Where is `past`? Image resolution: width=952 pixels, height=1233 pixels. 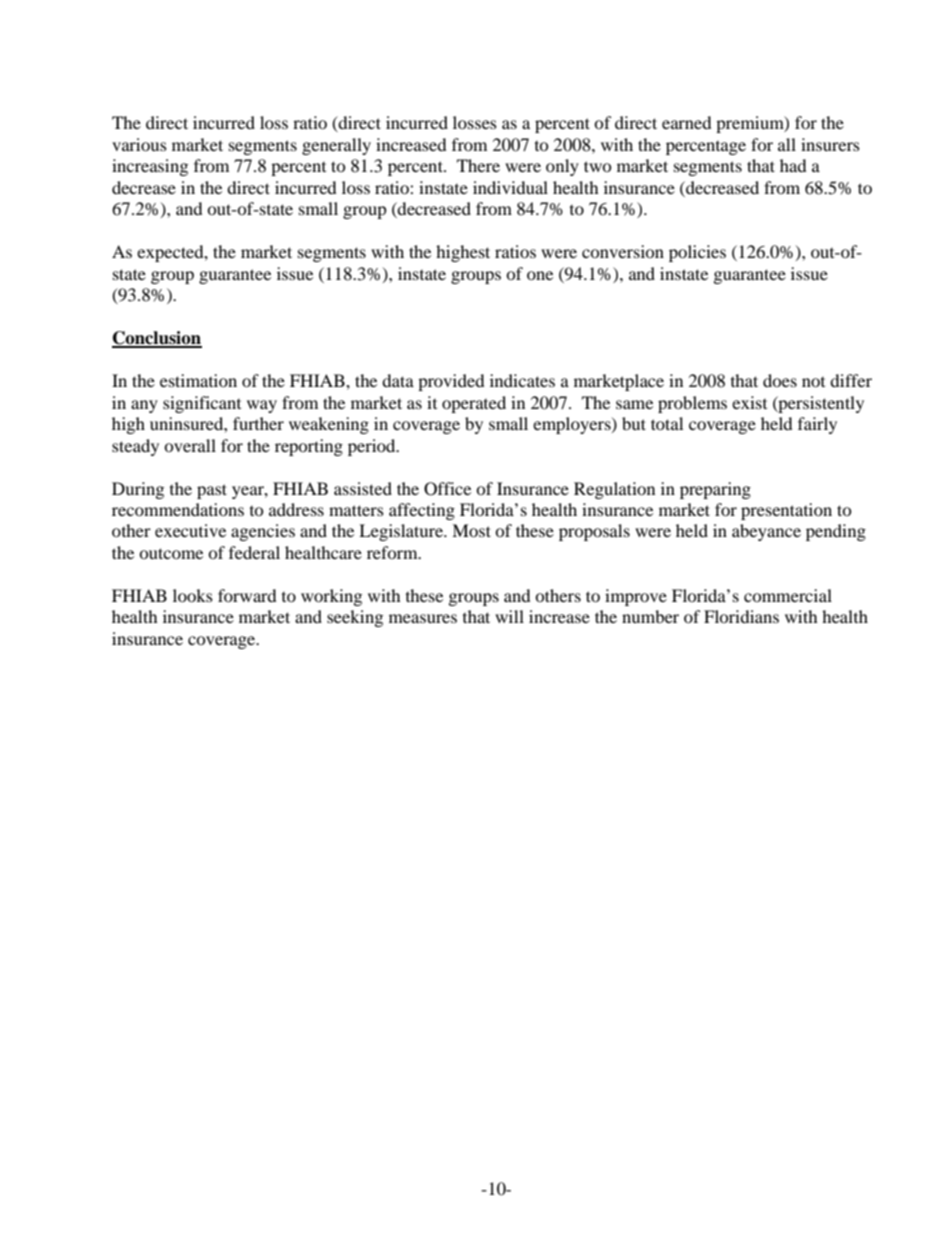
past is located at coordinates (212, 491).
